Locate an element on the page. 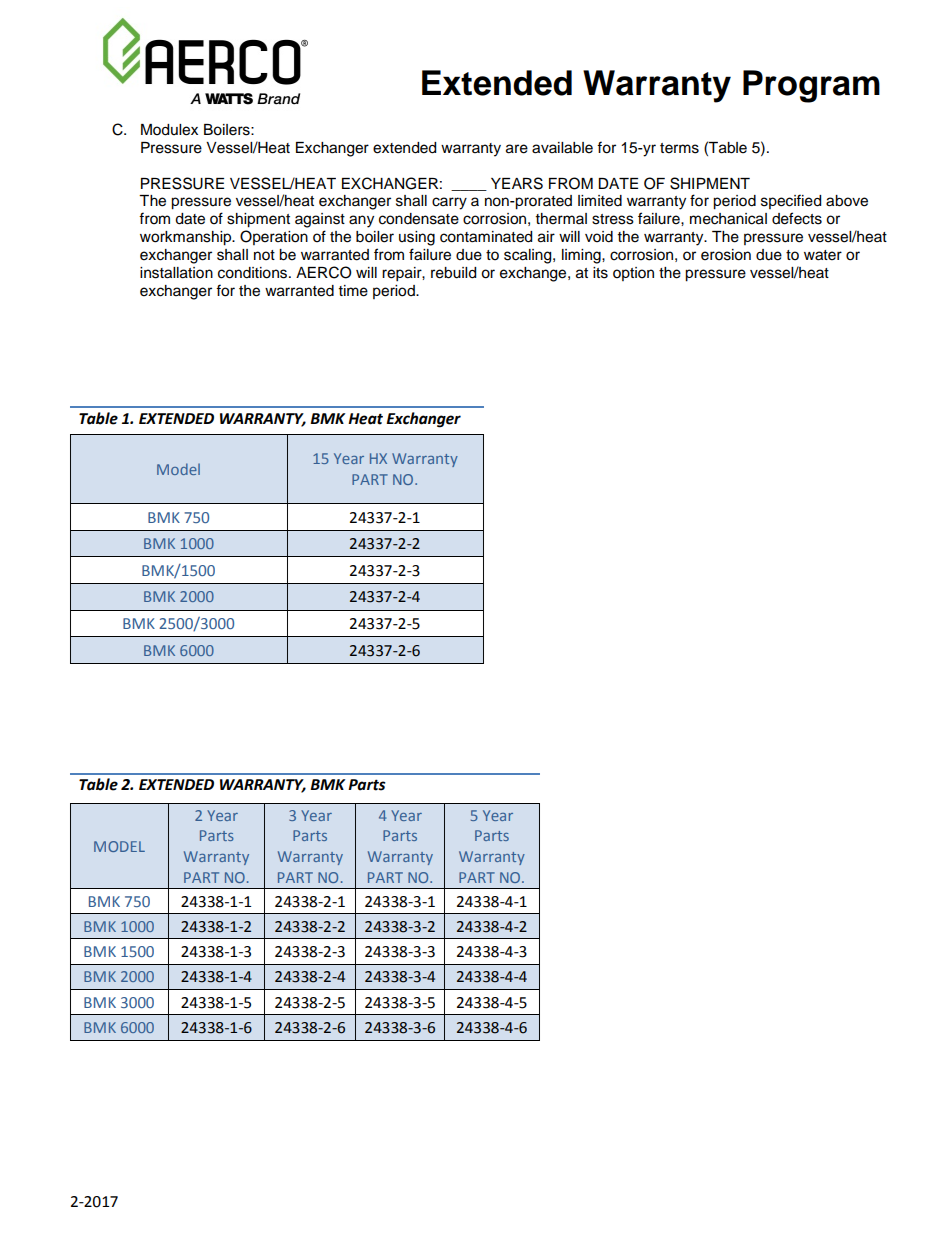 The height and width of the page is (1233, 952). available is located at coordinates (562, 148).
